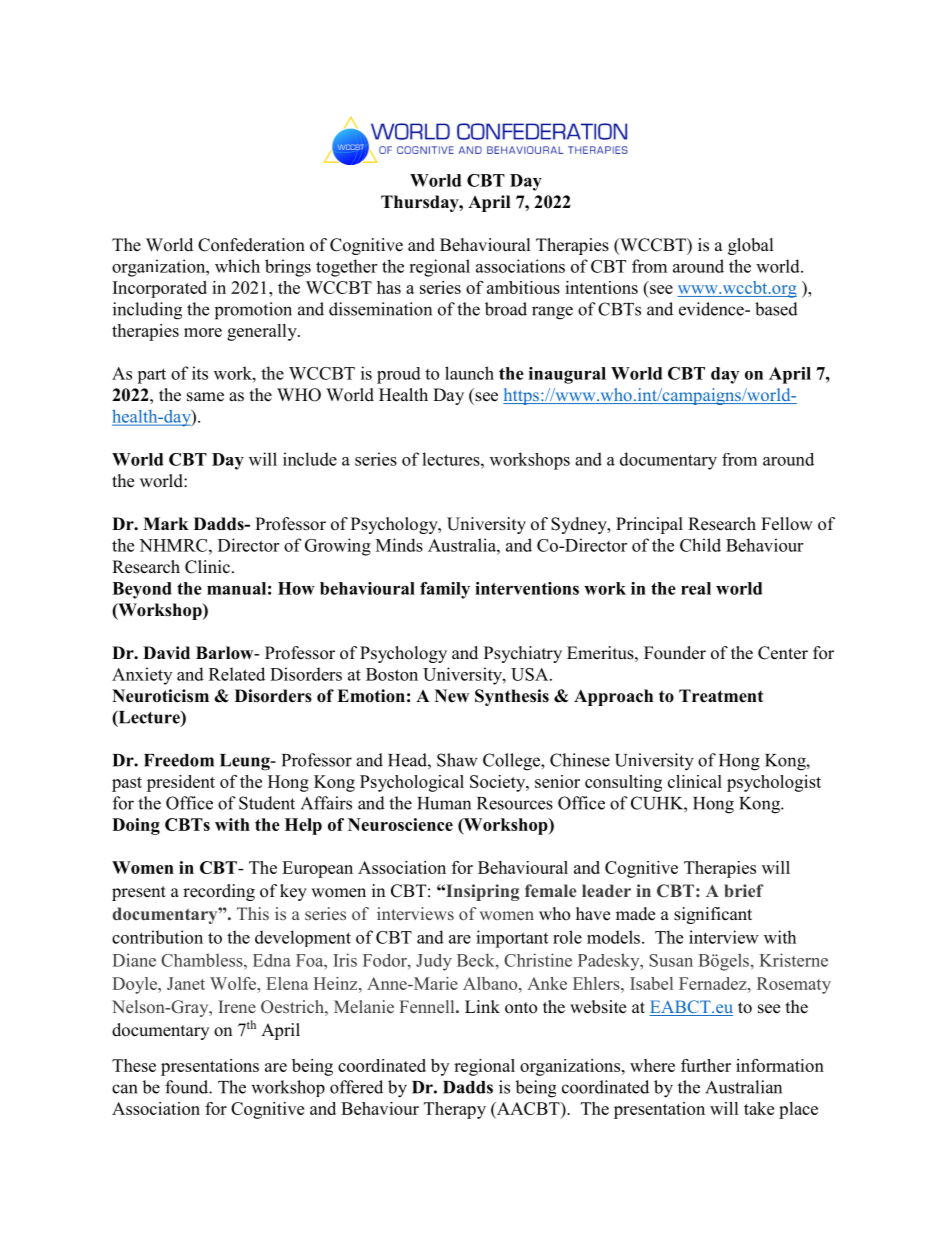 The height and width of the page is (1233, 952). Describe the element at coordinates (181, 783) in the page. I see `president` at that location.
